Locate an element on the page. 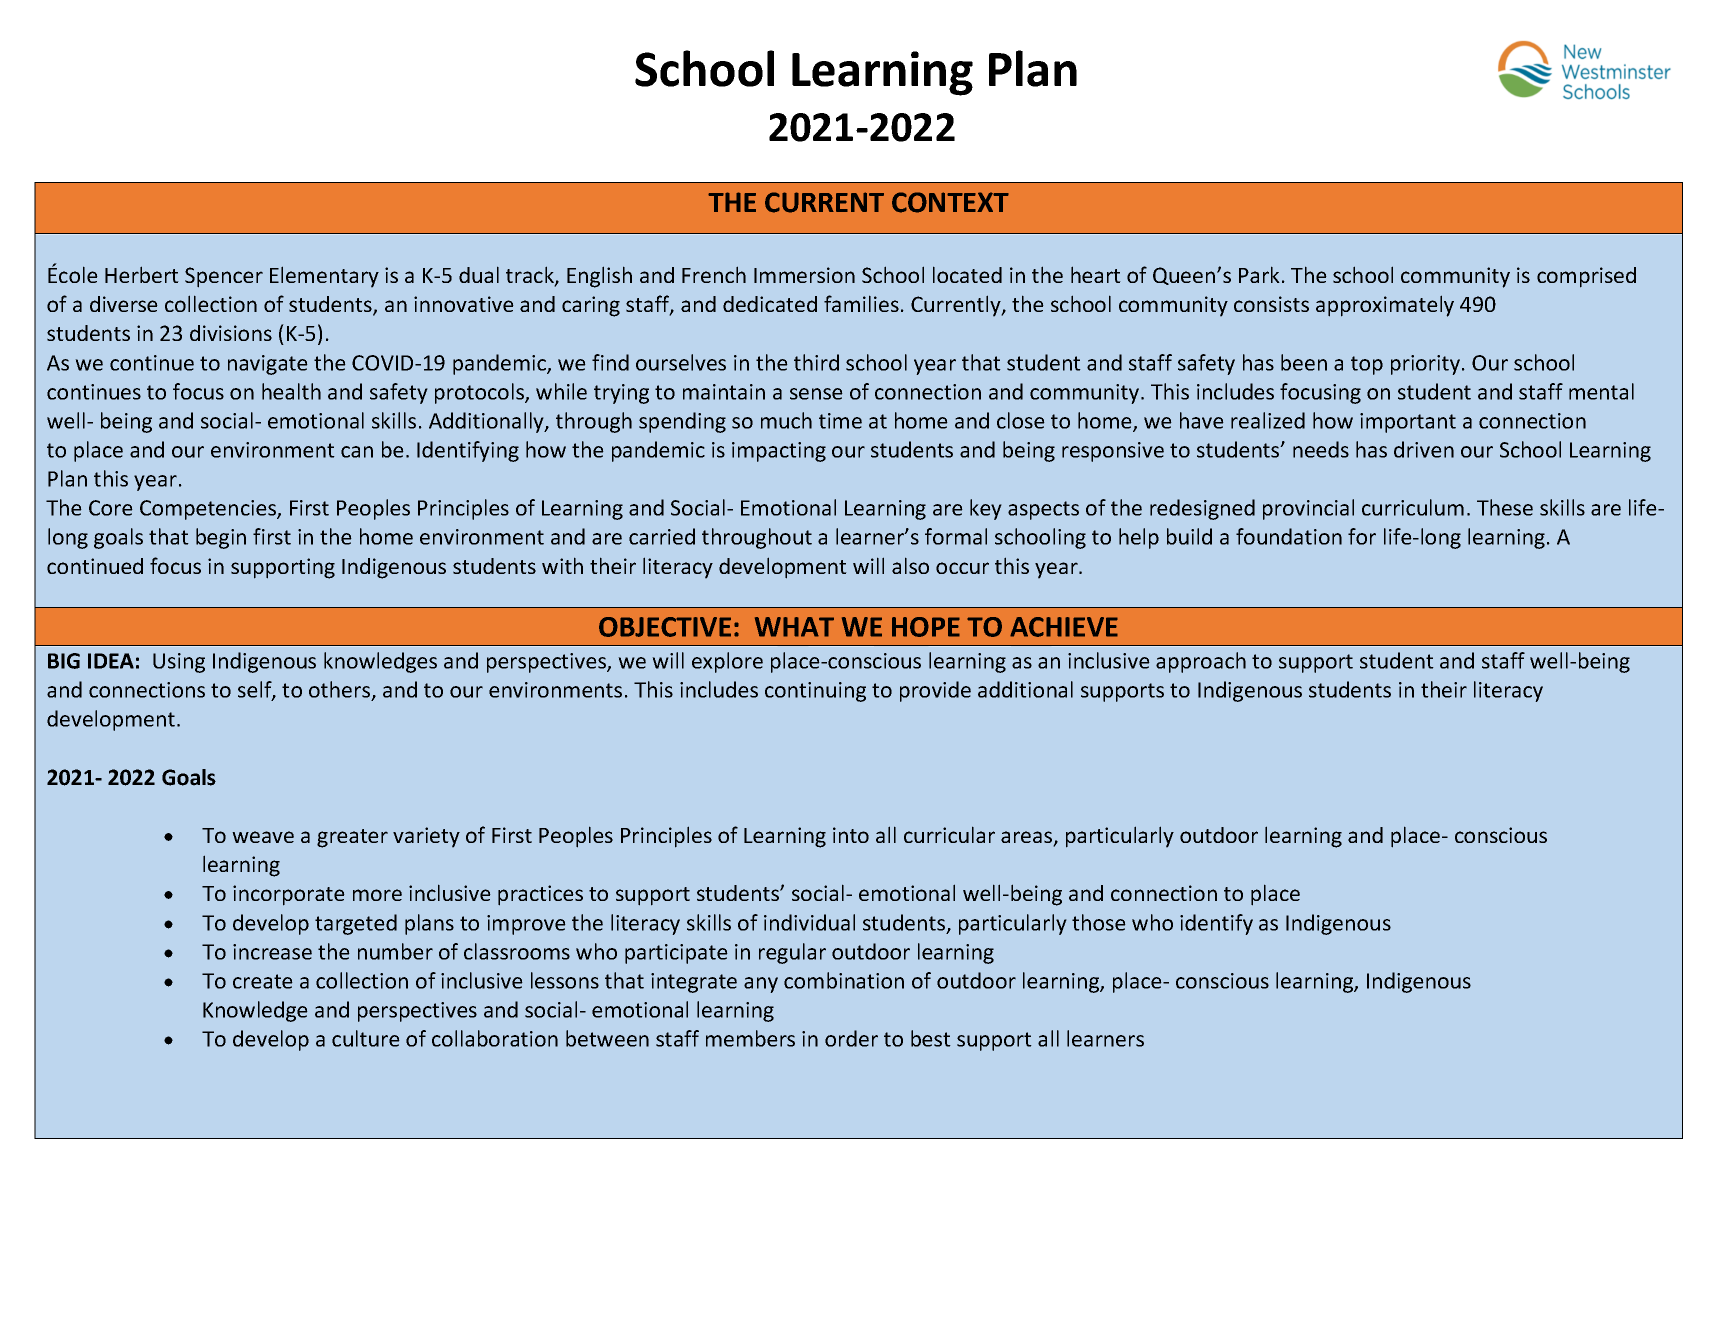 The image size is (1714, 1325). CONTEXT is located at coordinates (950, 202).
